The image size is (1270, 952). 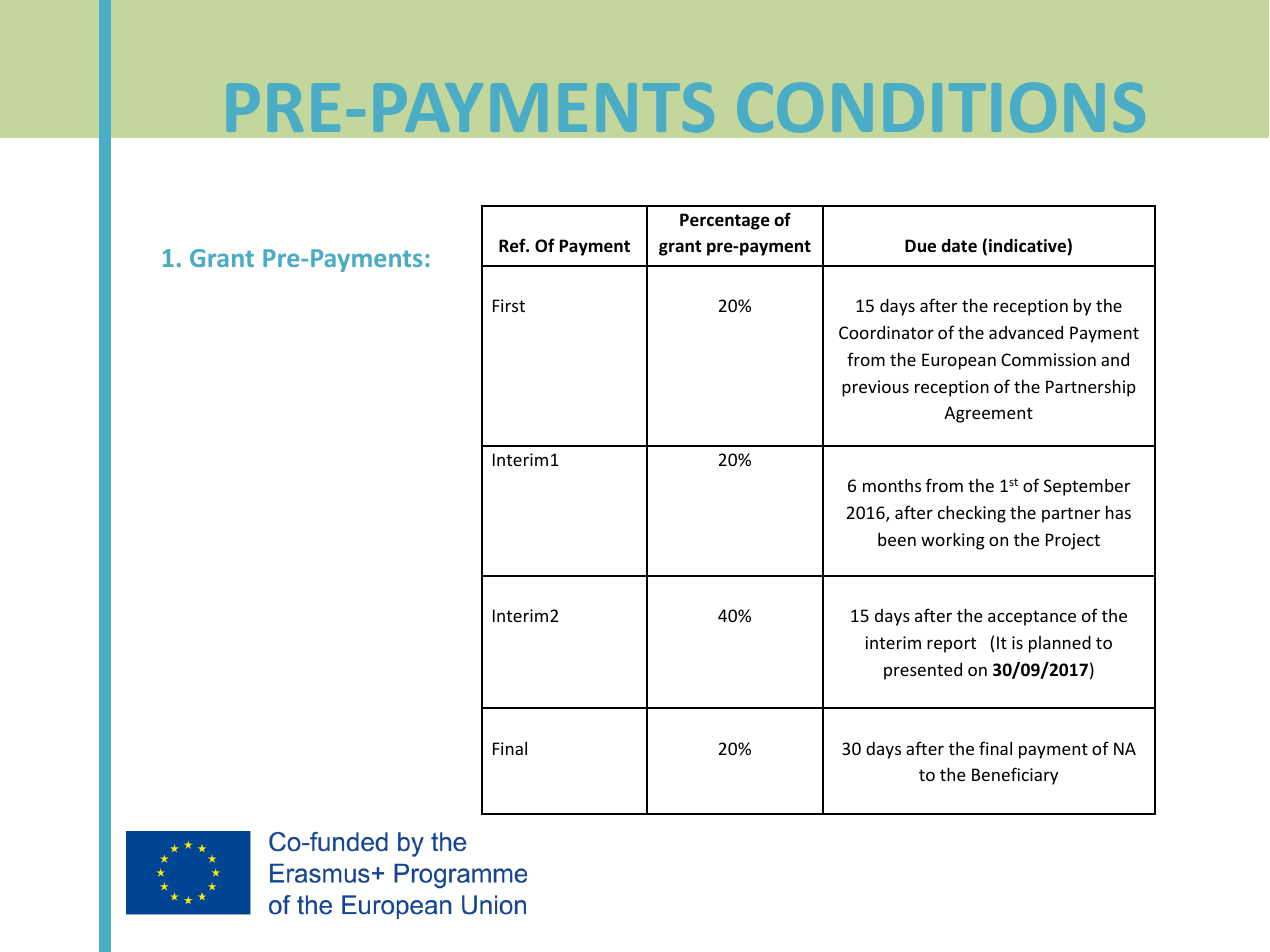 I want to click on September, so click(x=1087, y=487).
